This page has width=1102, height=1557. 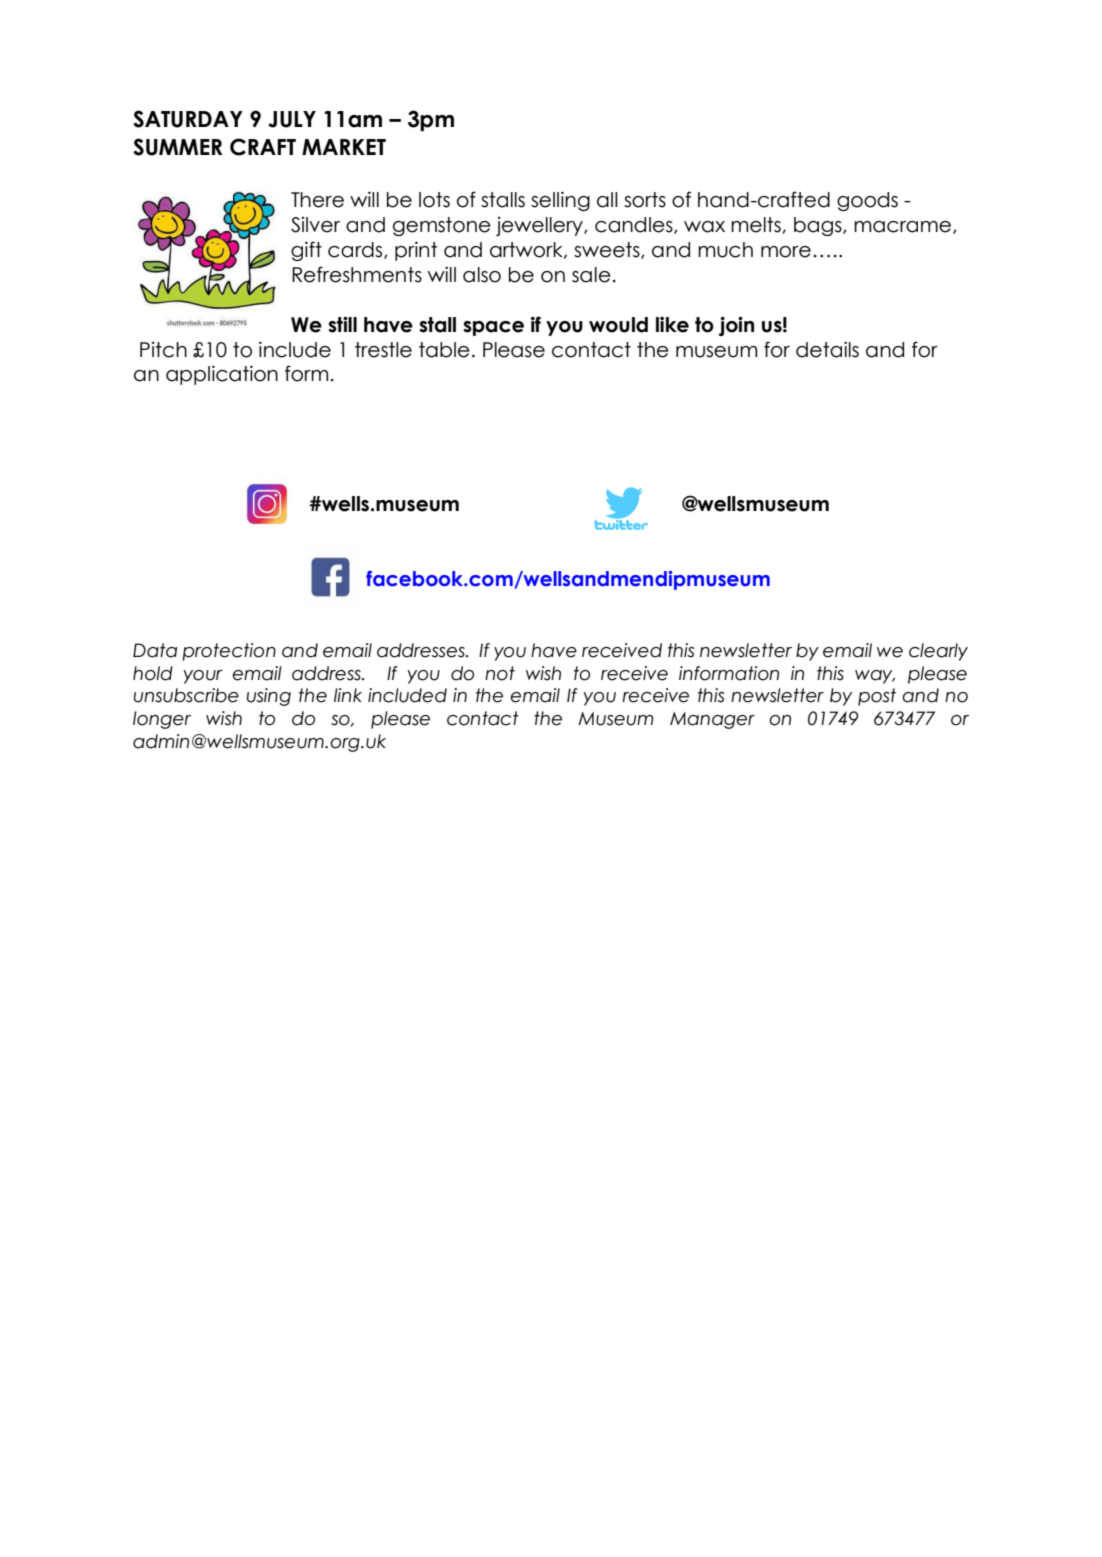 I want to click on using, so click(x=269, y=697).
